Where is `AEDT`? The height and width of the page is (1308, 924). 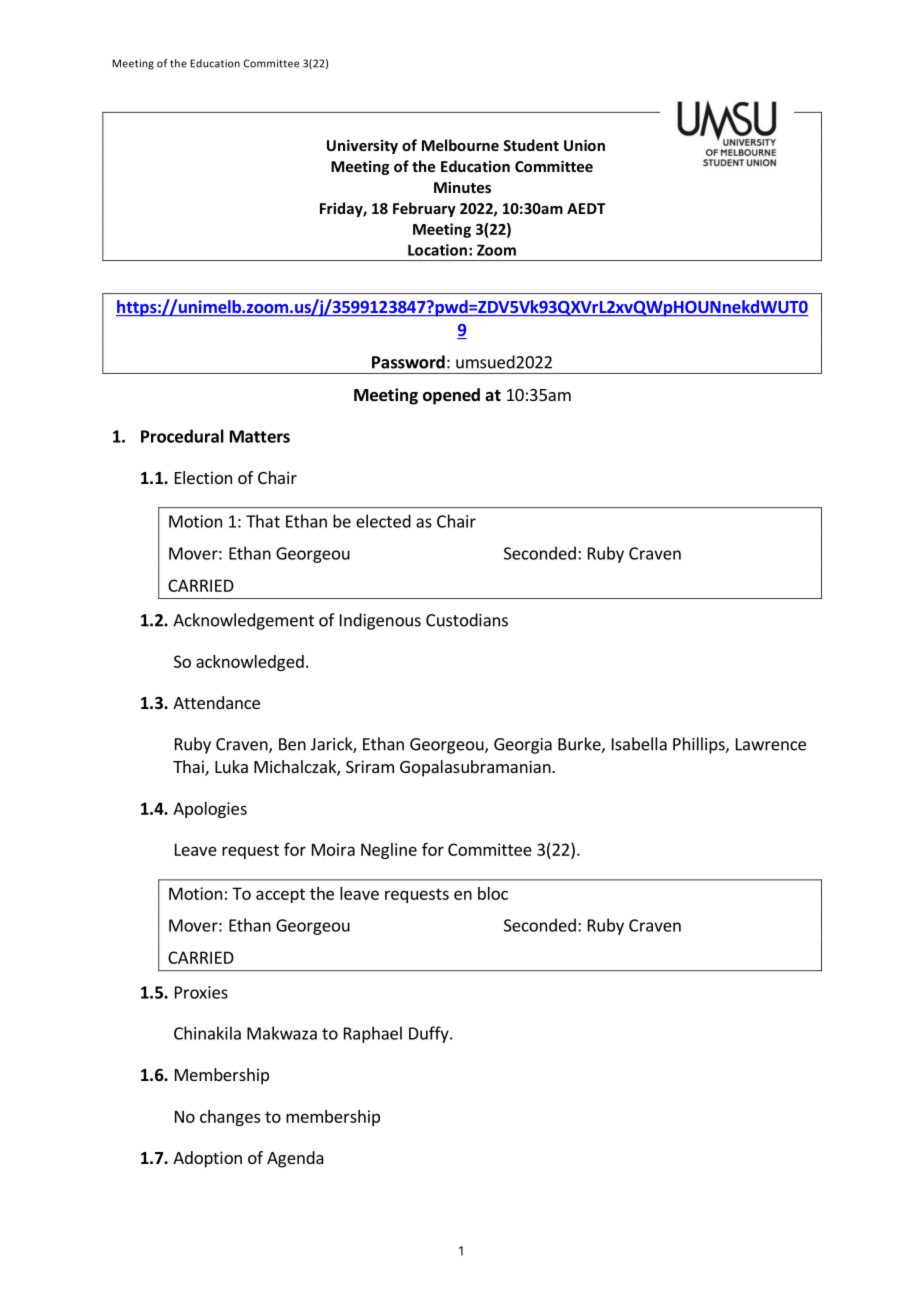 AEDT is located at coordinates (586, 208).
